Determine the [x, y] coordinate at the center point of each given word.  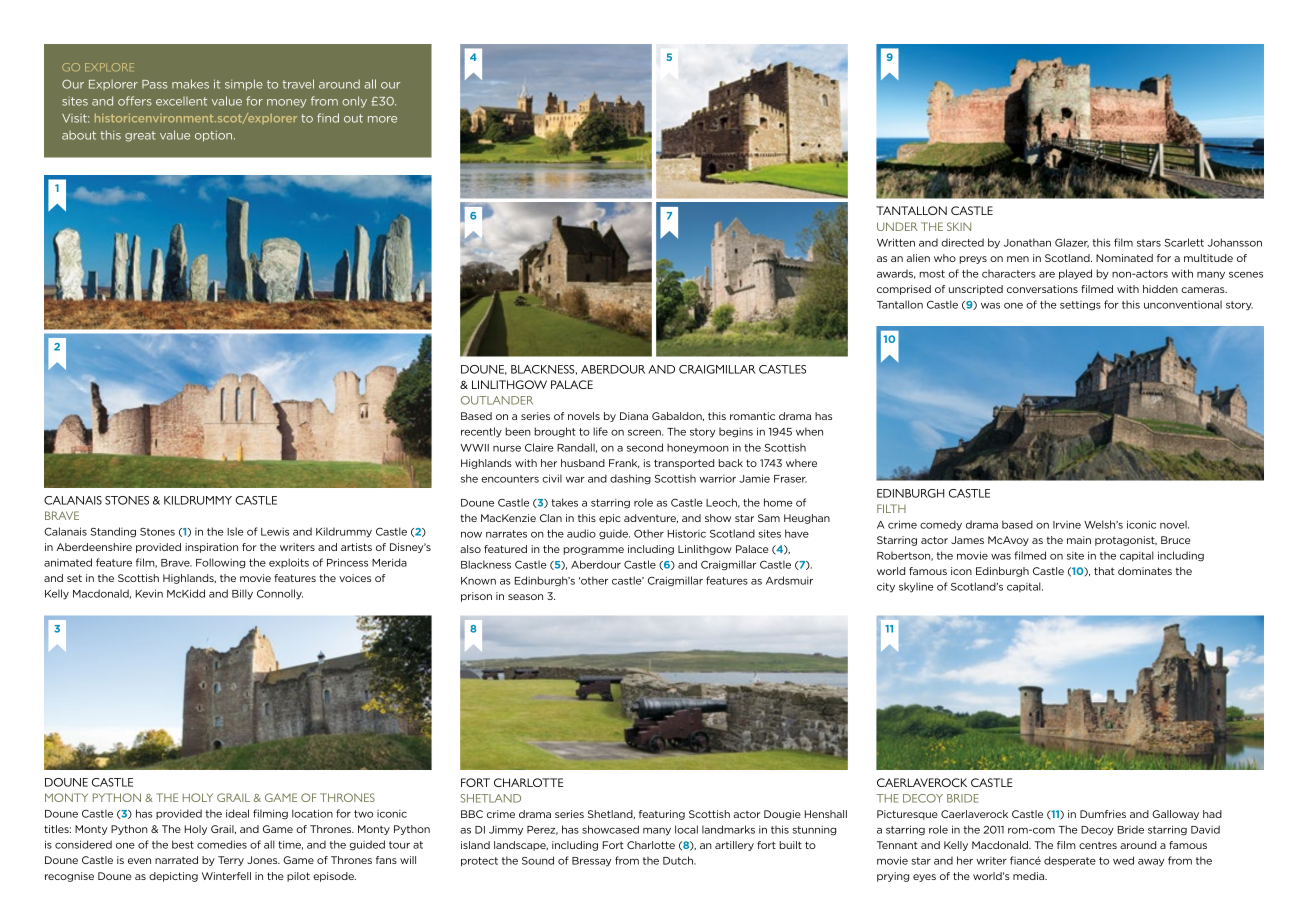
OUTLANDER [497, 400]
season [525, 597]
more [382, 119]
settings [1080, 305]
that [1104, 571]
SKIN [959, 226]
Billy [242, 594]
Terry [231, 861]
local [686, 829]
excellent [181, 101]
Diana [634, 416]
